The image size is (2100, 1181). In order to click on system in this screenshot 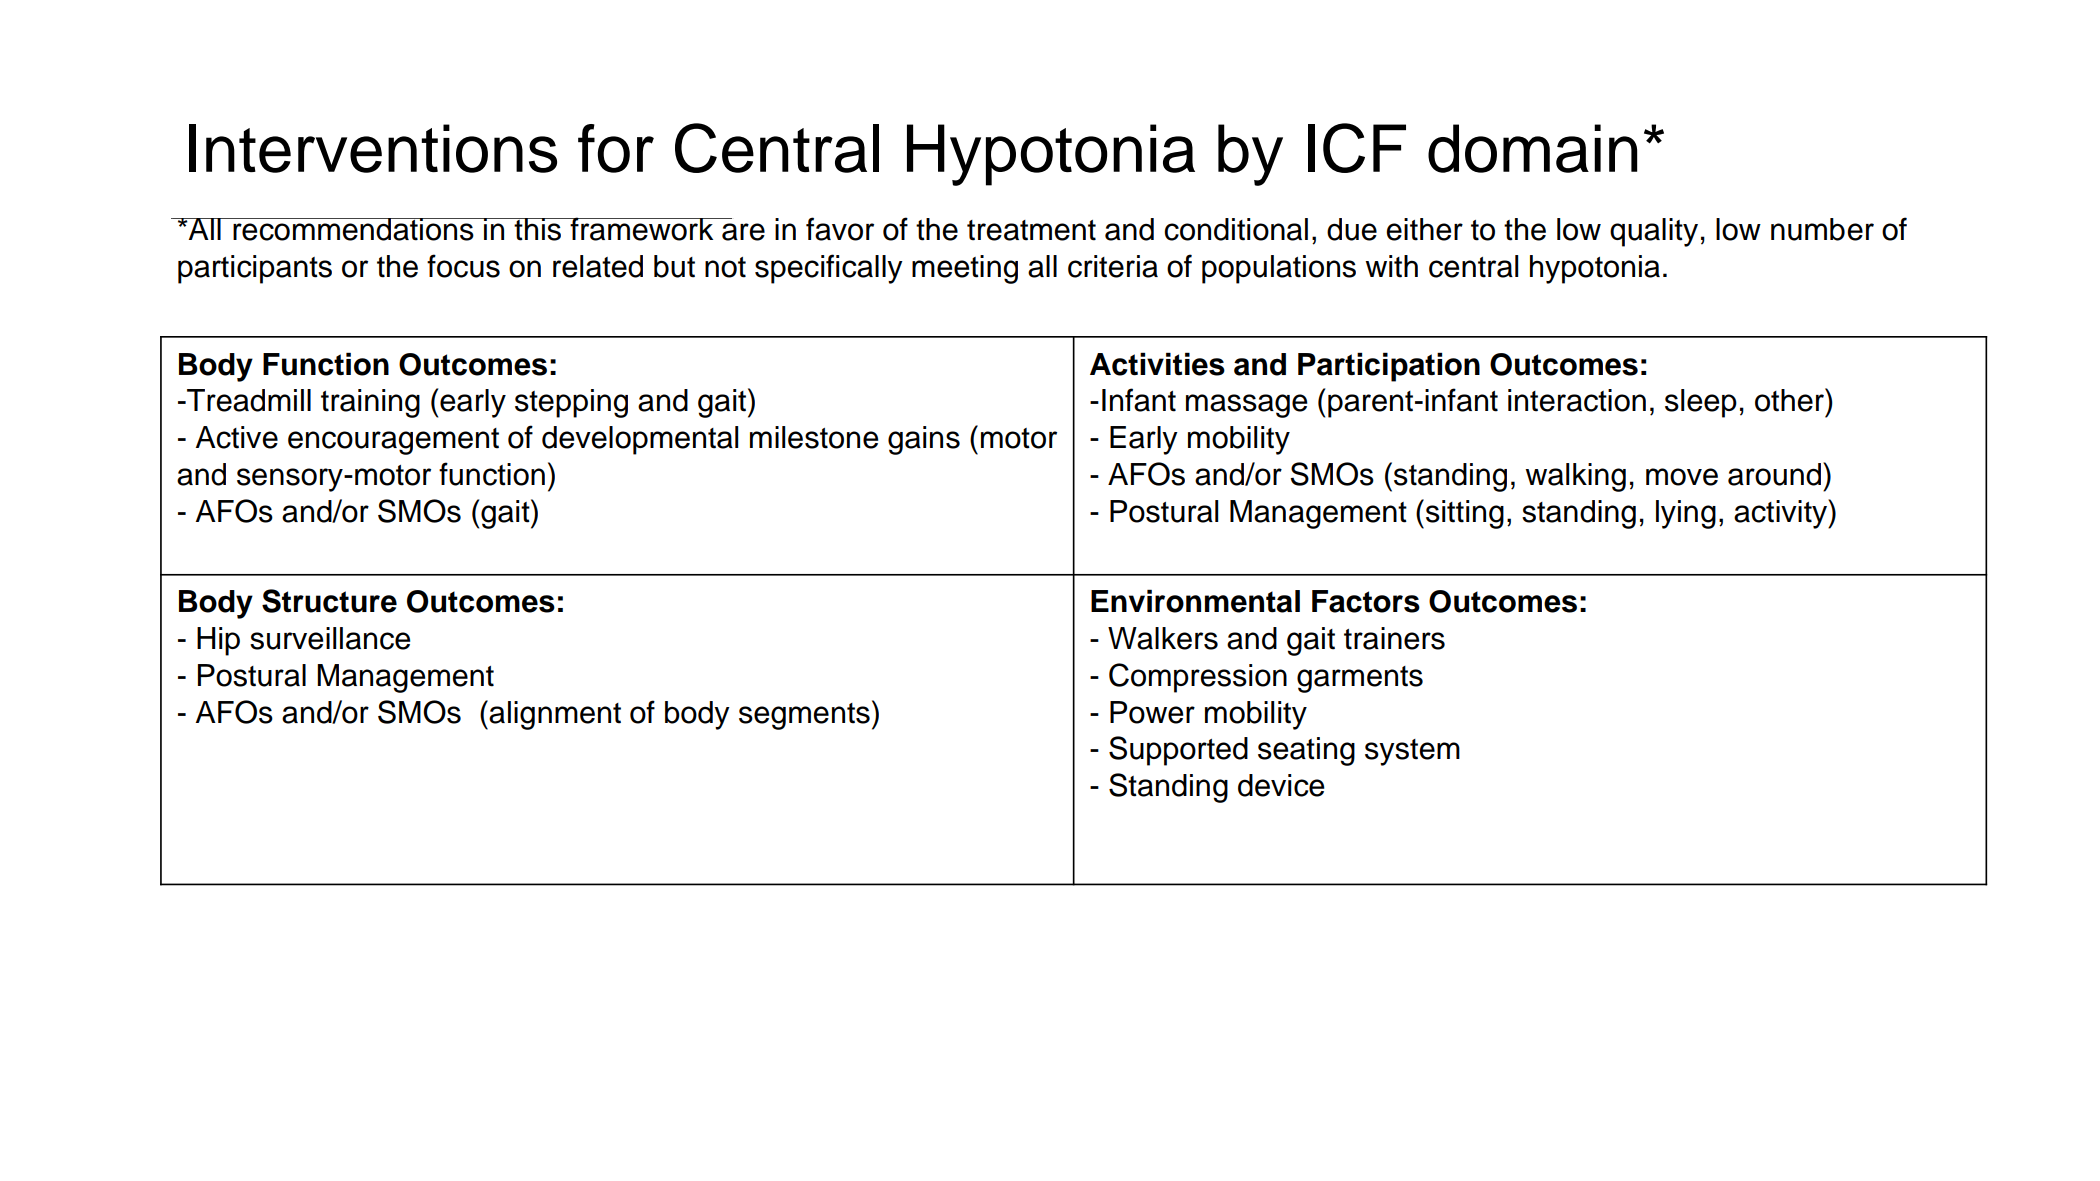, I will do `click(1412, 752)`.
